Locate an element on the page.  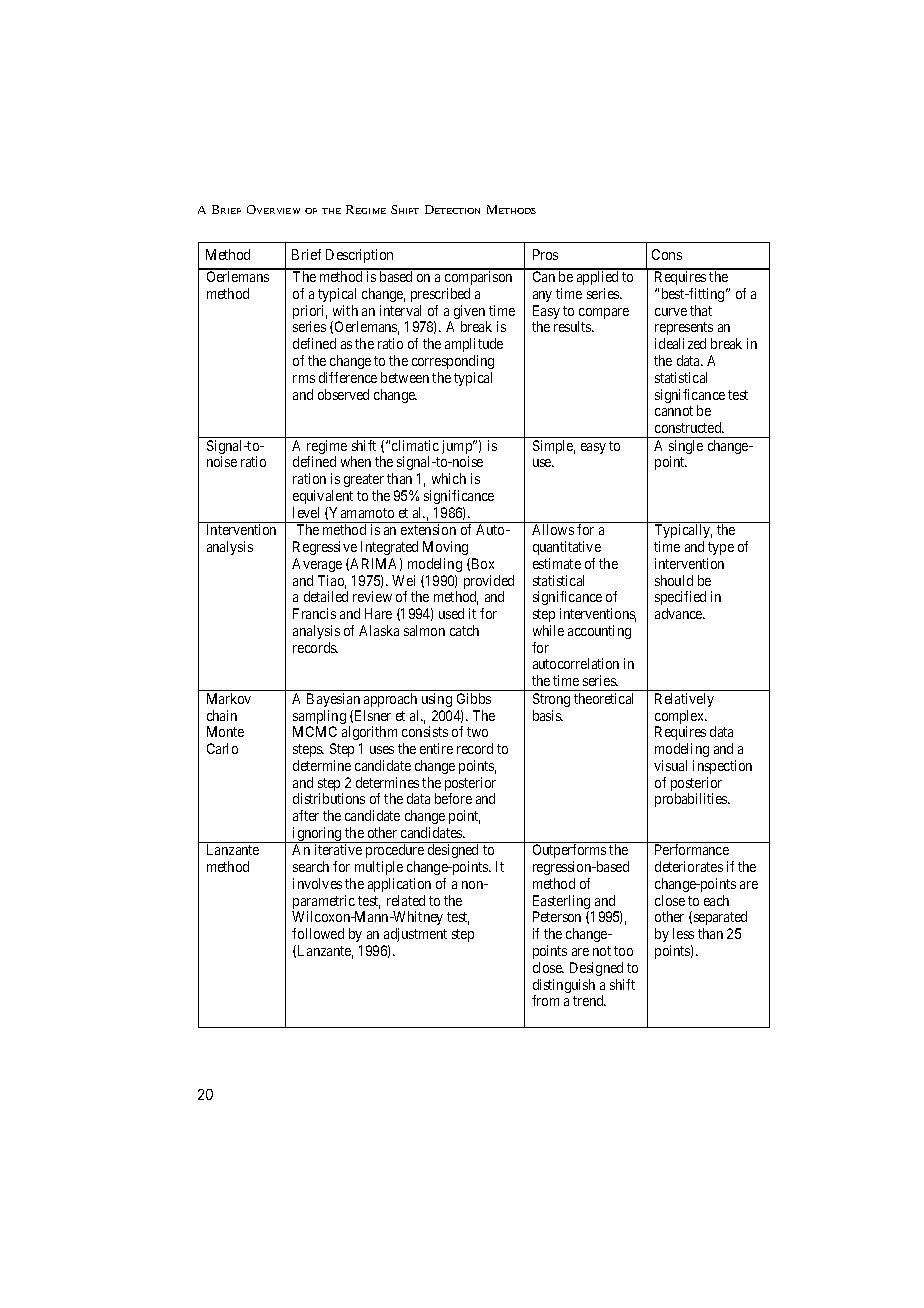
curve is located at coordinates (671, 312).
